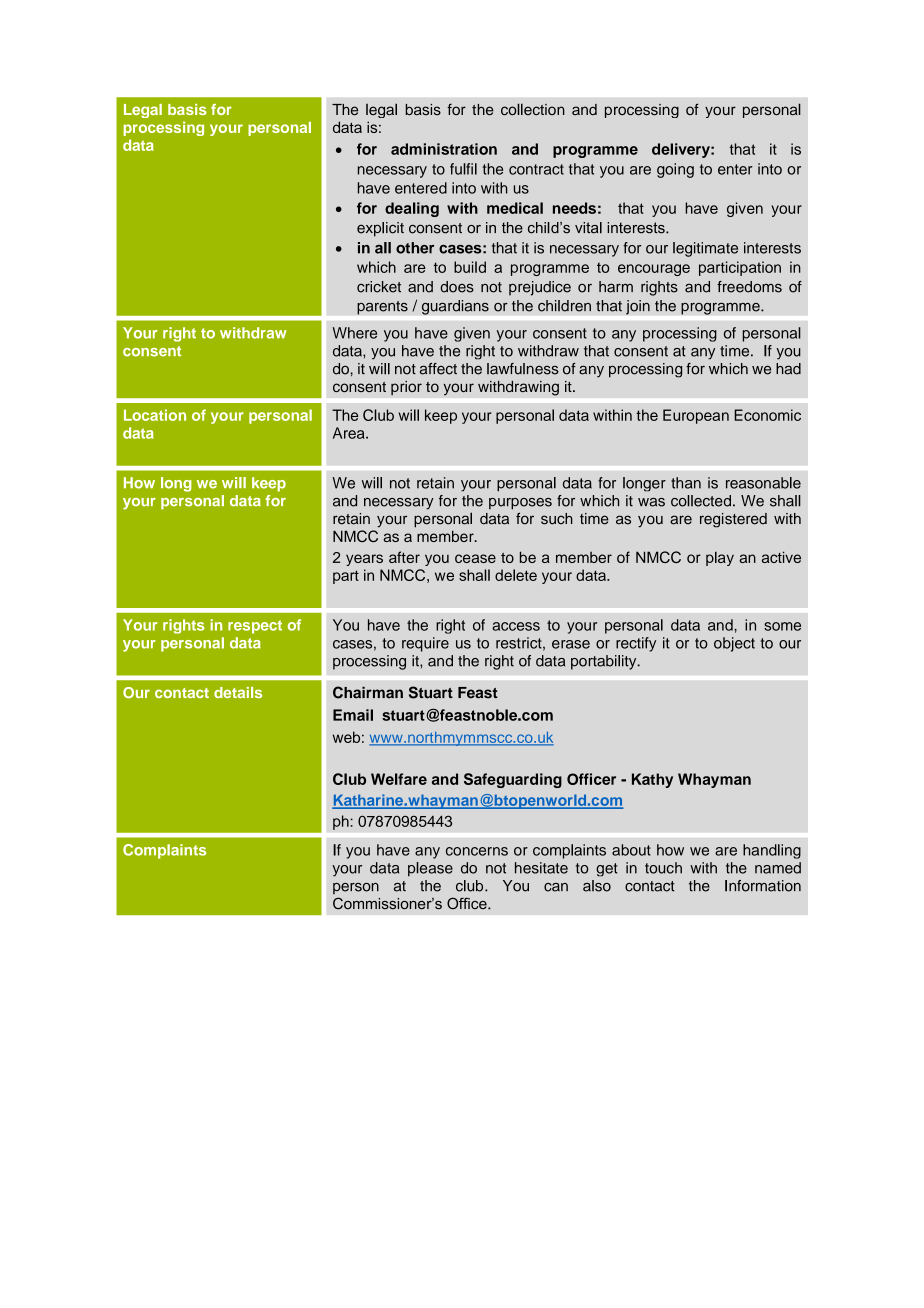 The image size is (924, 1308). I want to click on Location, so click(155, 415).
